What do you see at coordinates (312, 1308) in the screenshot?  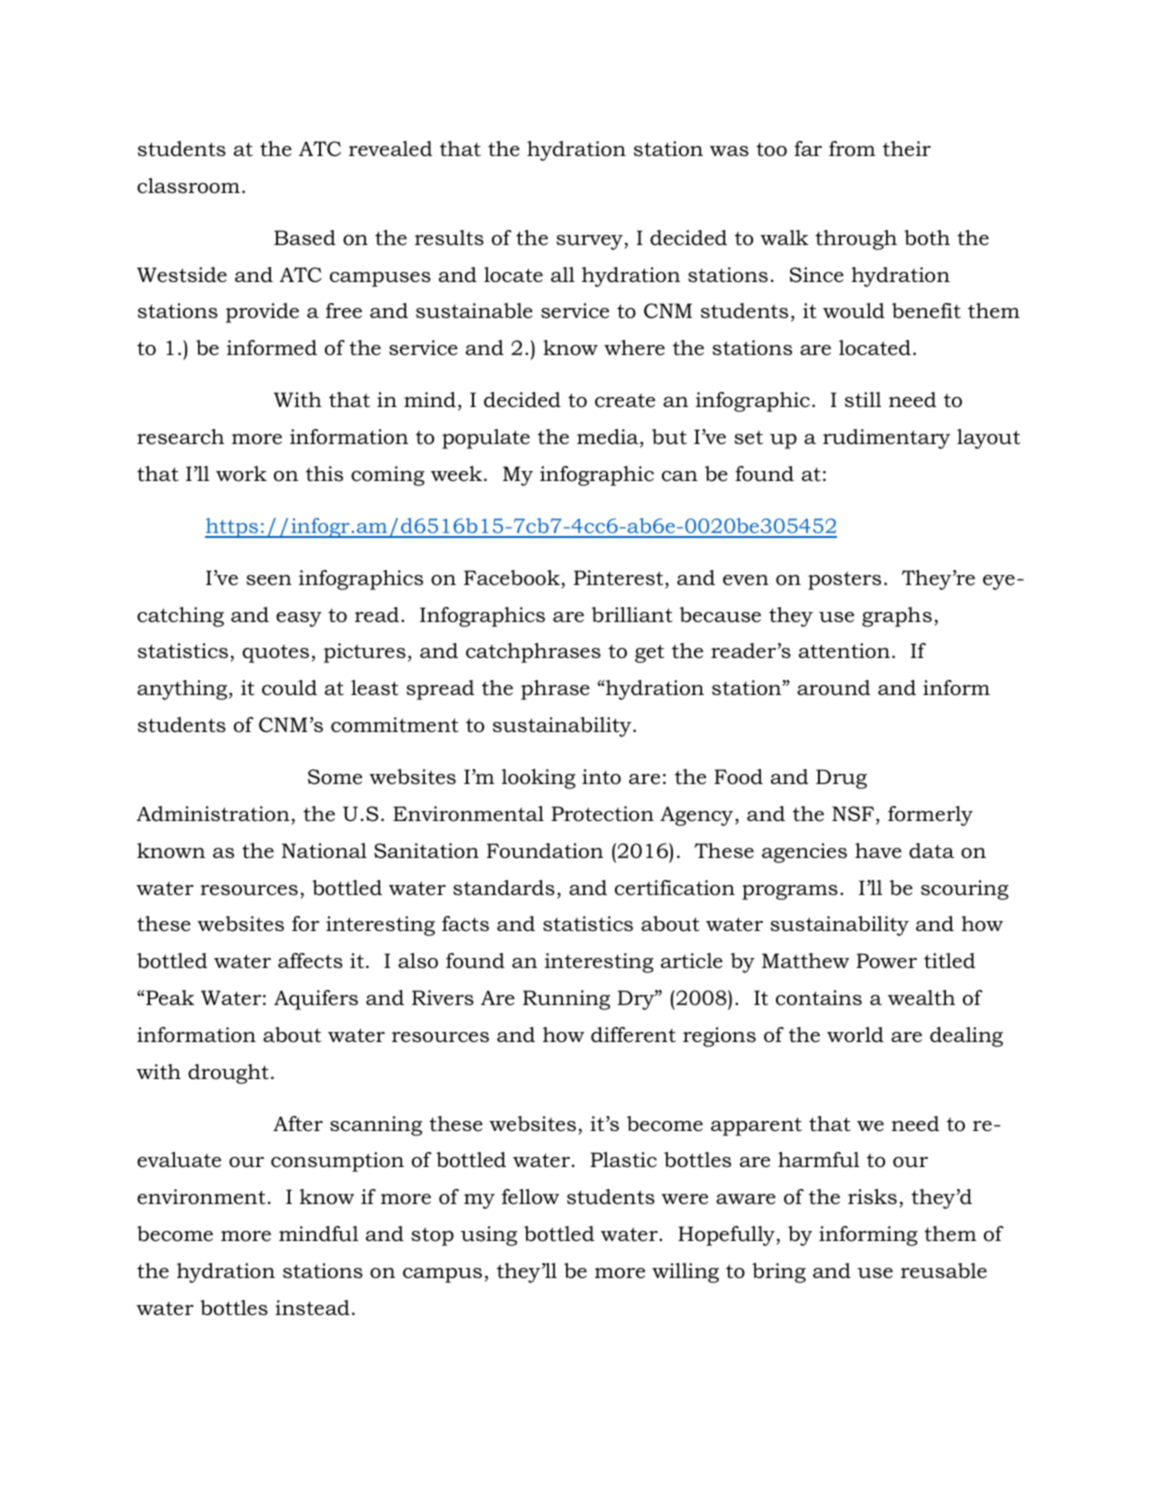 I see `instead` at bounding box center [312, 1308].
